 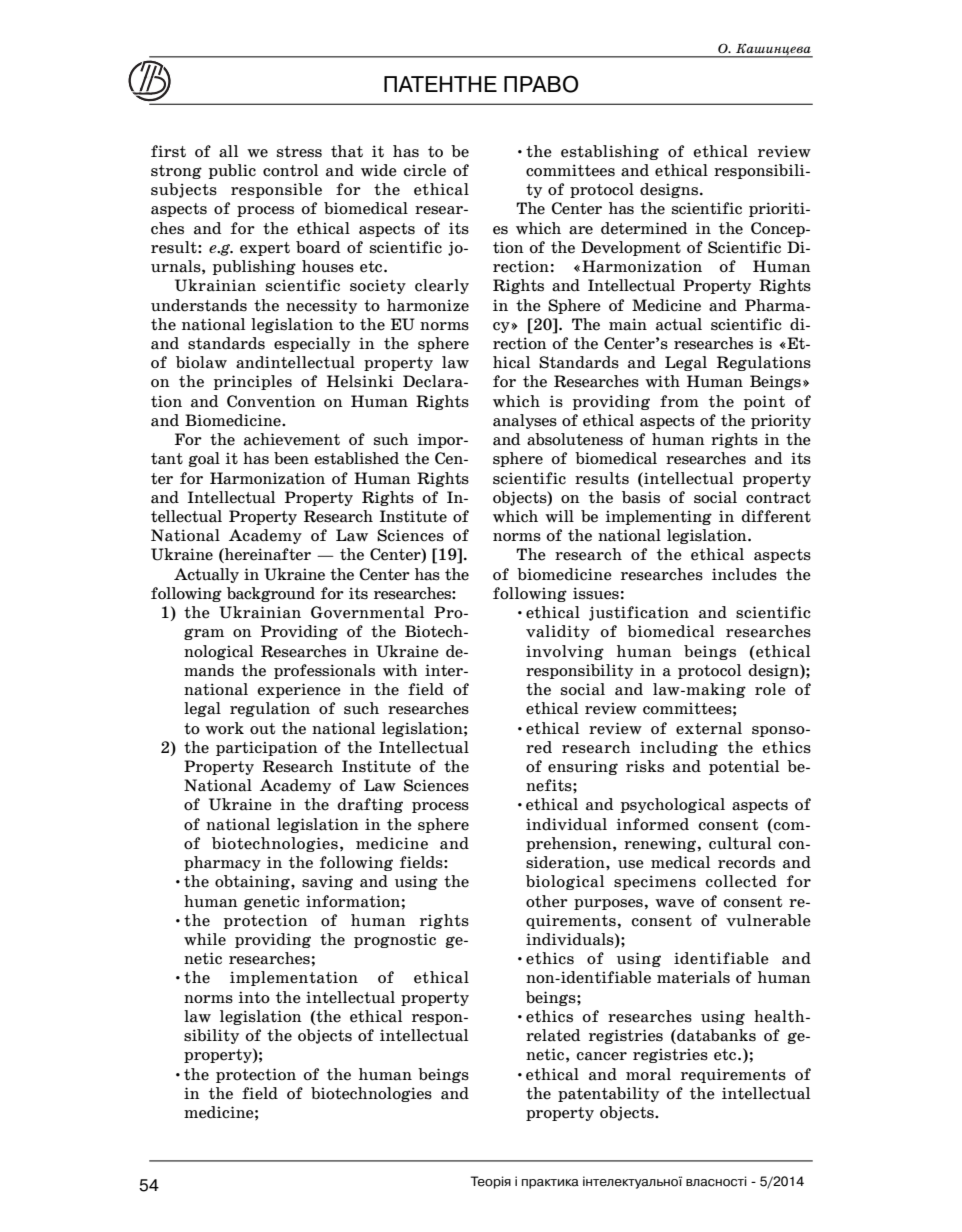 What do you see at coordinates (583, 767) in the document?
I see `ensuring` at bounding box center [583, 767].
